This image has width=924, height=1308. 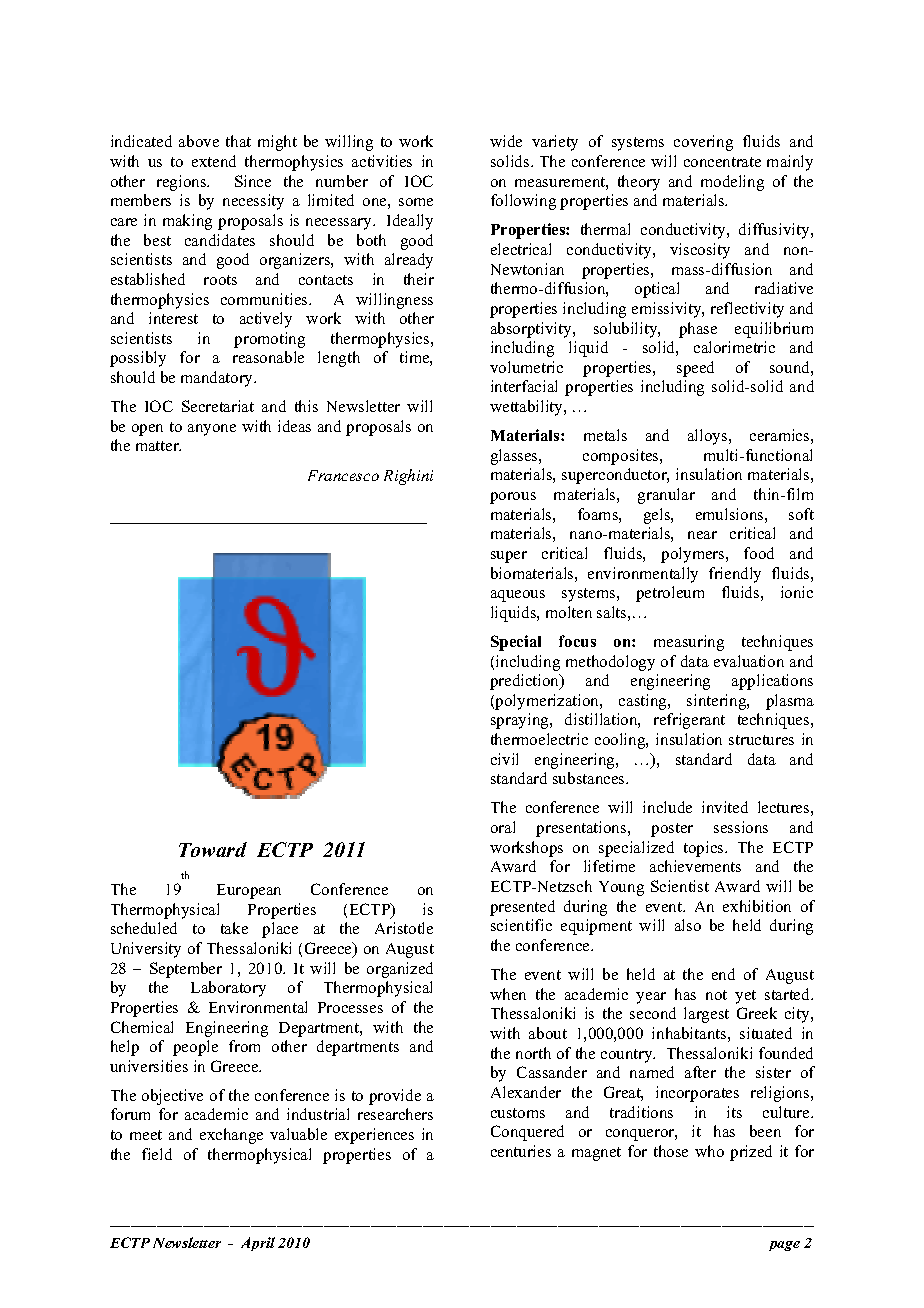 What do you see at coordinates (214, 161) in the image?
I see `extend` at bounding box center [214, 161].
